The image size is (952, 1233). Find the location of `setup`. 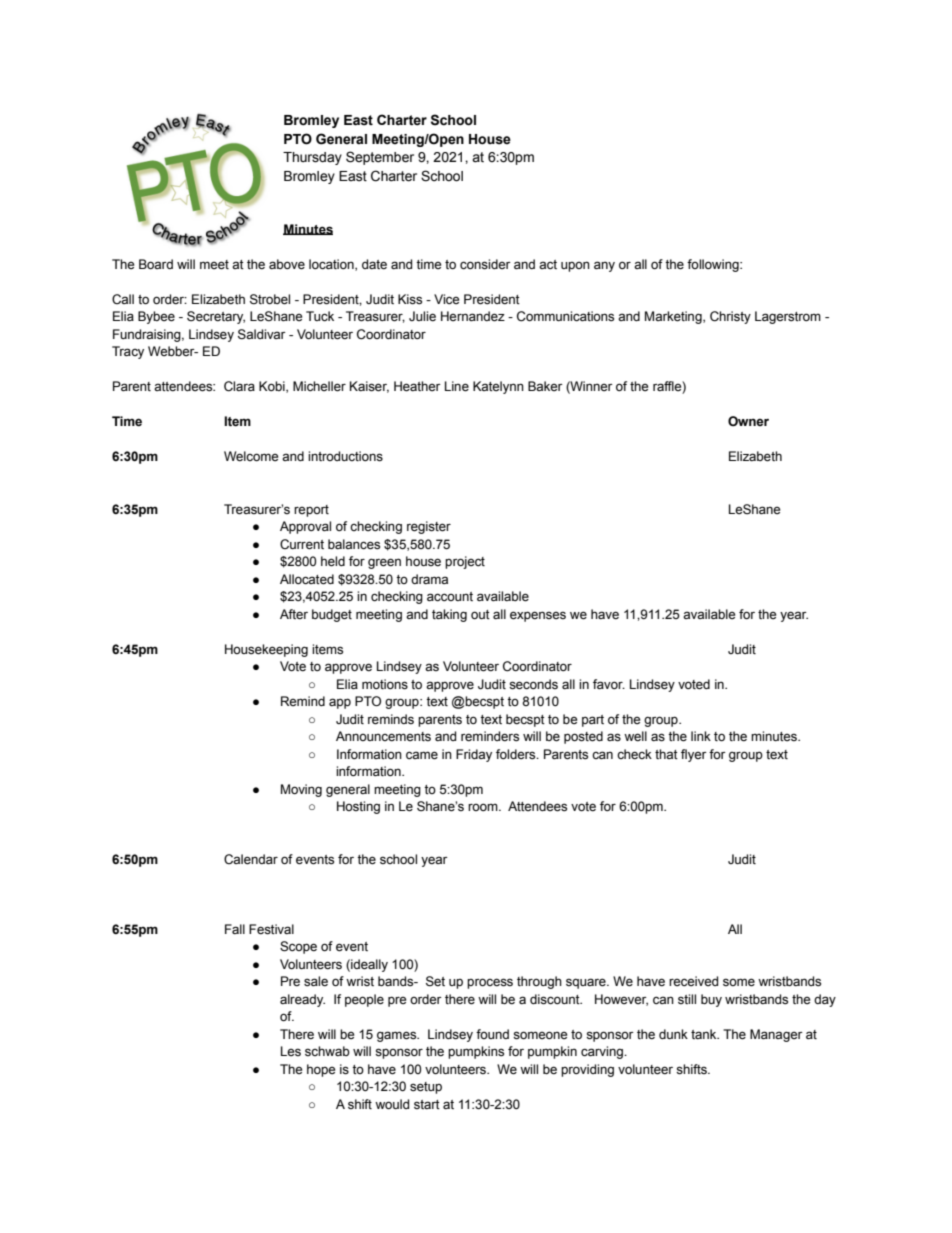

setup is located at coordinates (426, 1088).
